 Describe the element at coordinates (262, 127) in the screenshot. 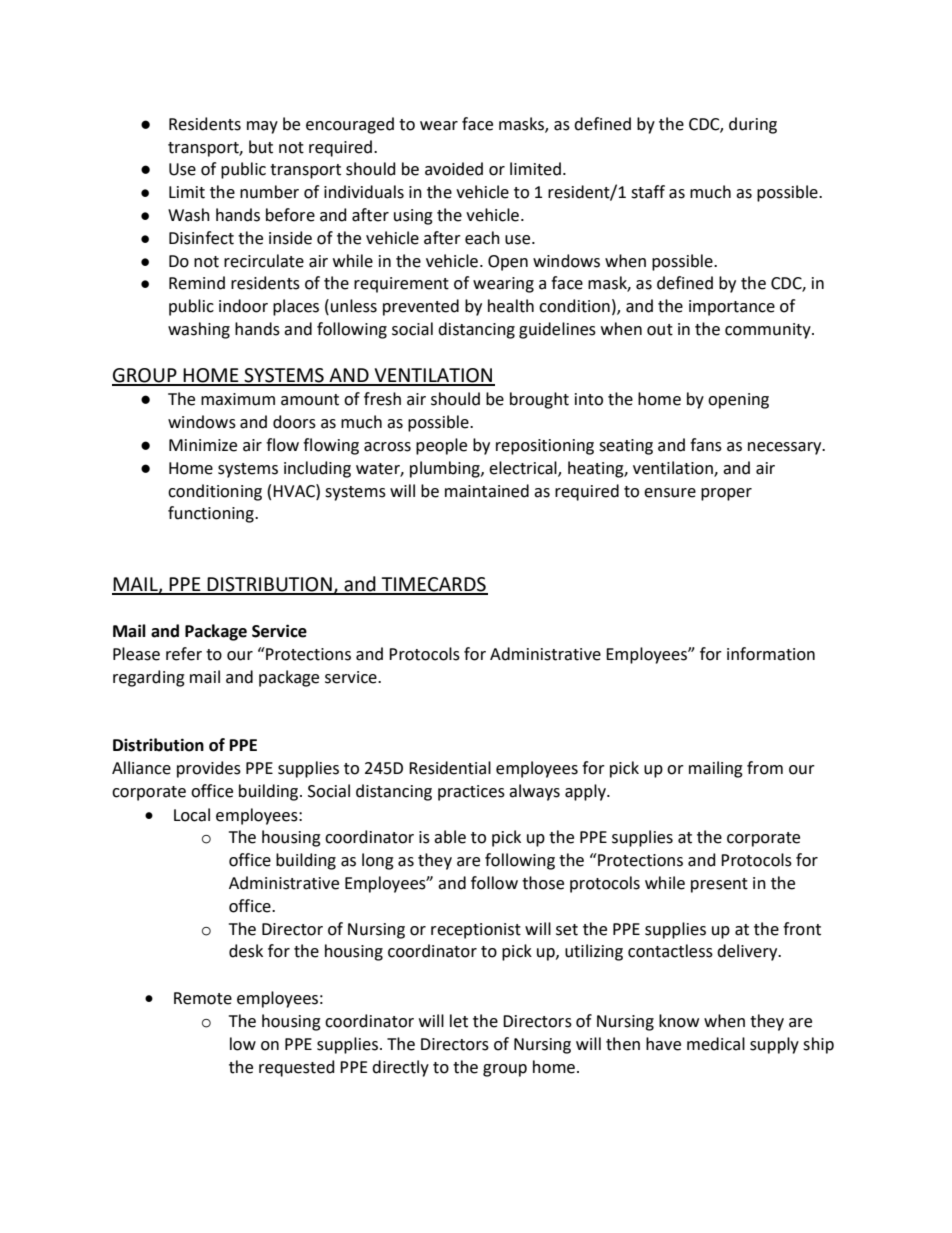

I see `may` at that location.
